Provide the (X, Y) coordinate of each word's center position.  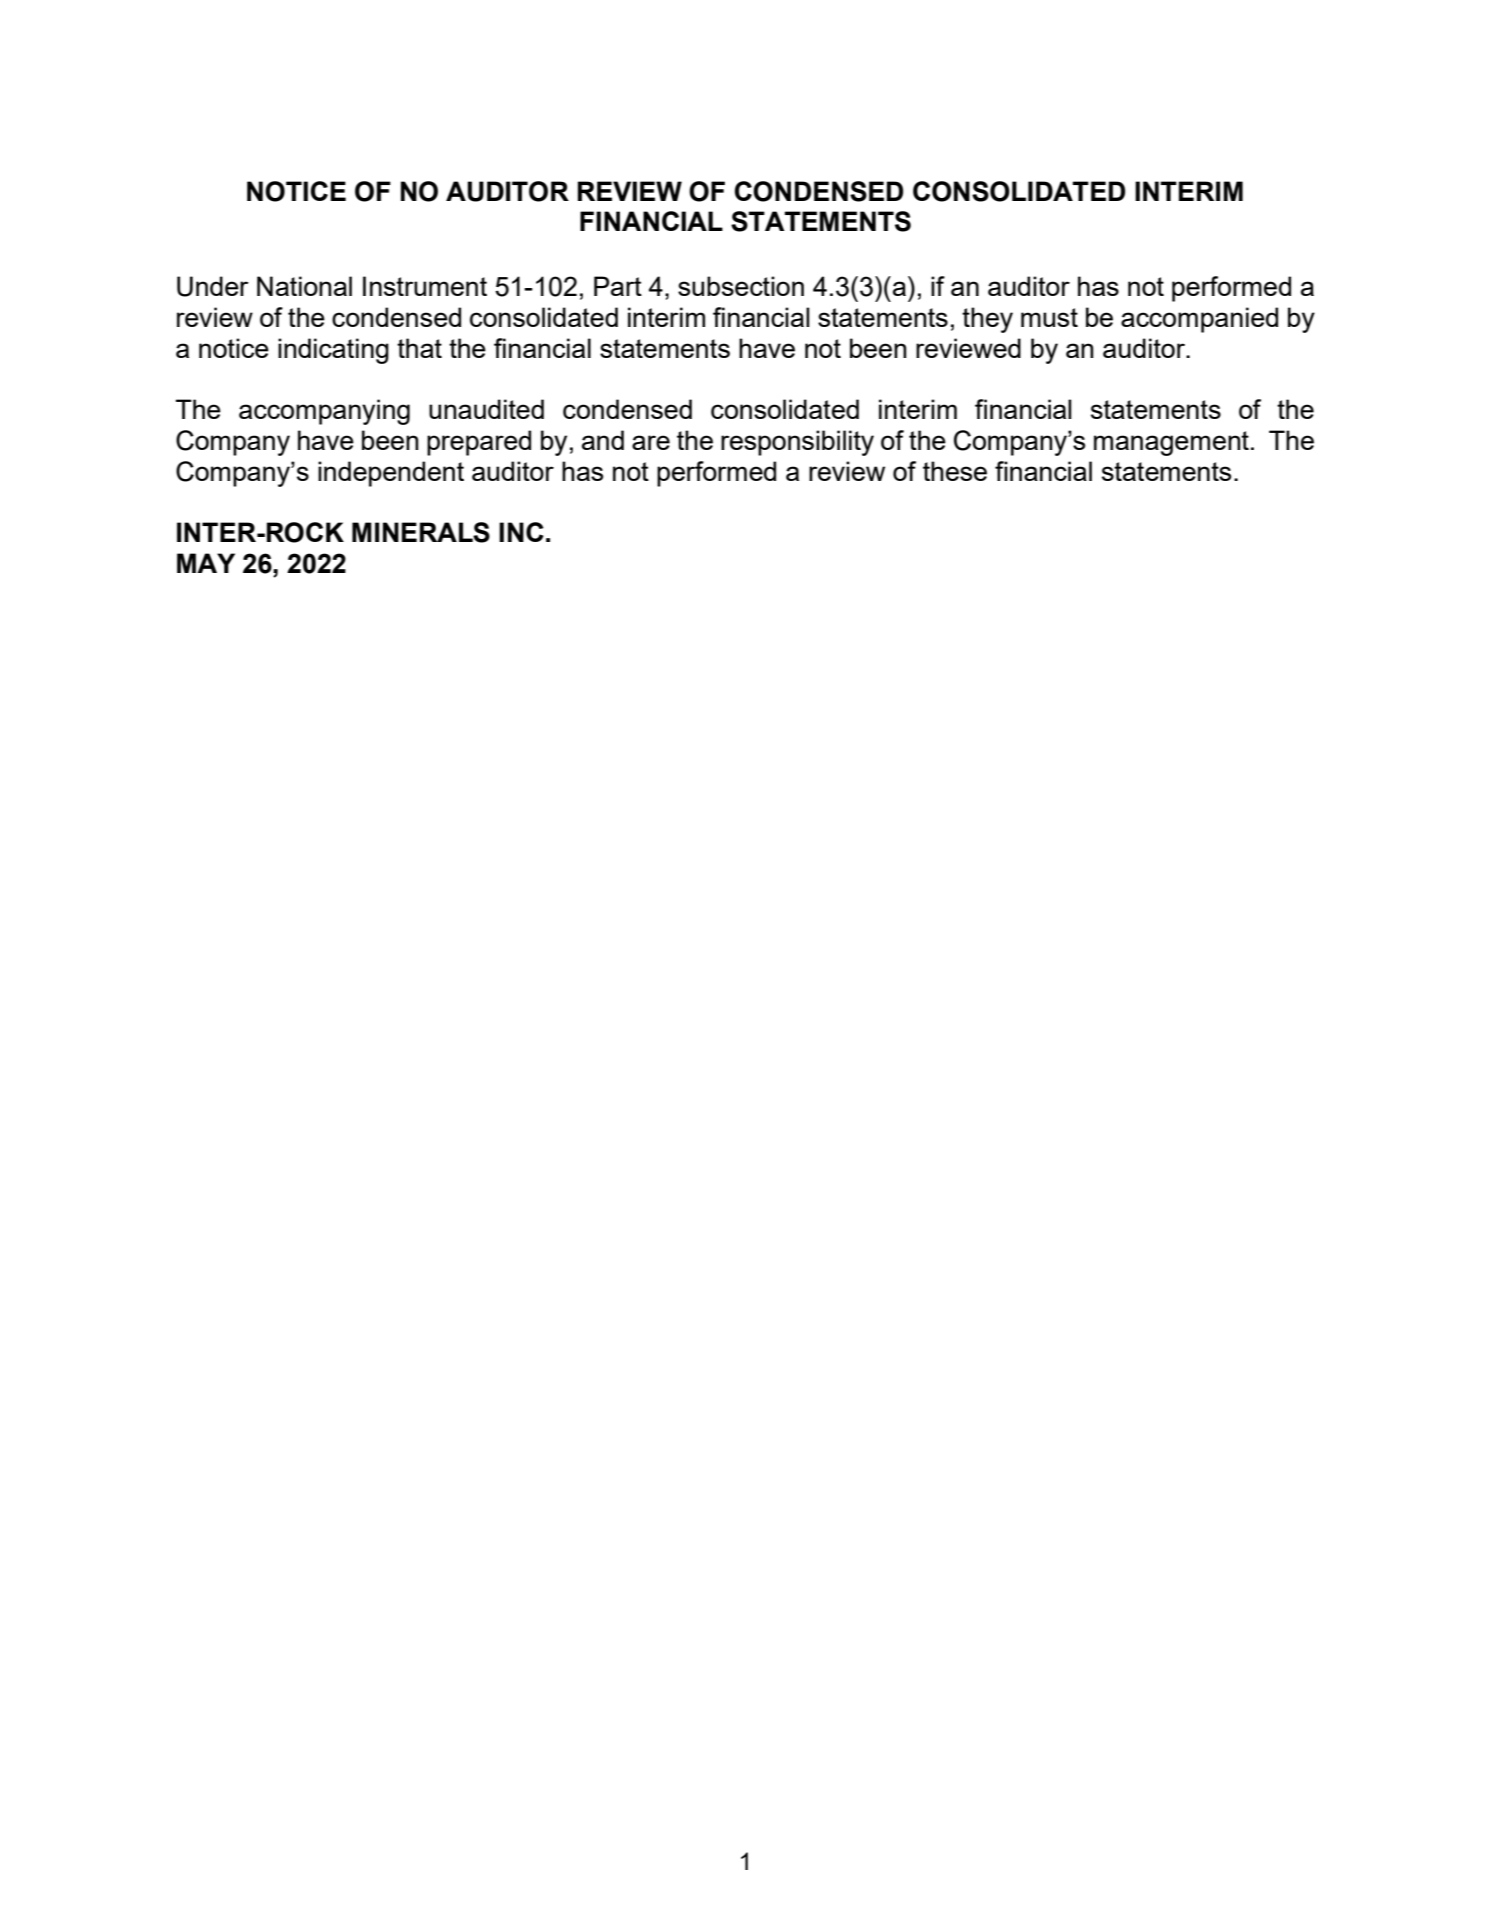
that (419, 348)
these (955, 471)
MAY (206, 563)
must (1049, 317)
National (304, 286)
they (987, 320)
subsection (741, 286)
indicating (333, 351)
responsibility (797, 443)
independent (391, 474)
